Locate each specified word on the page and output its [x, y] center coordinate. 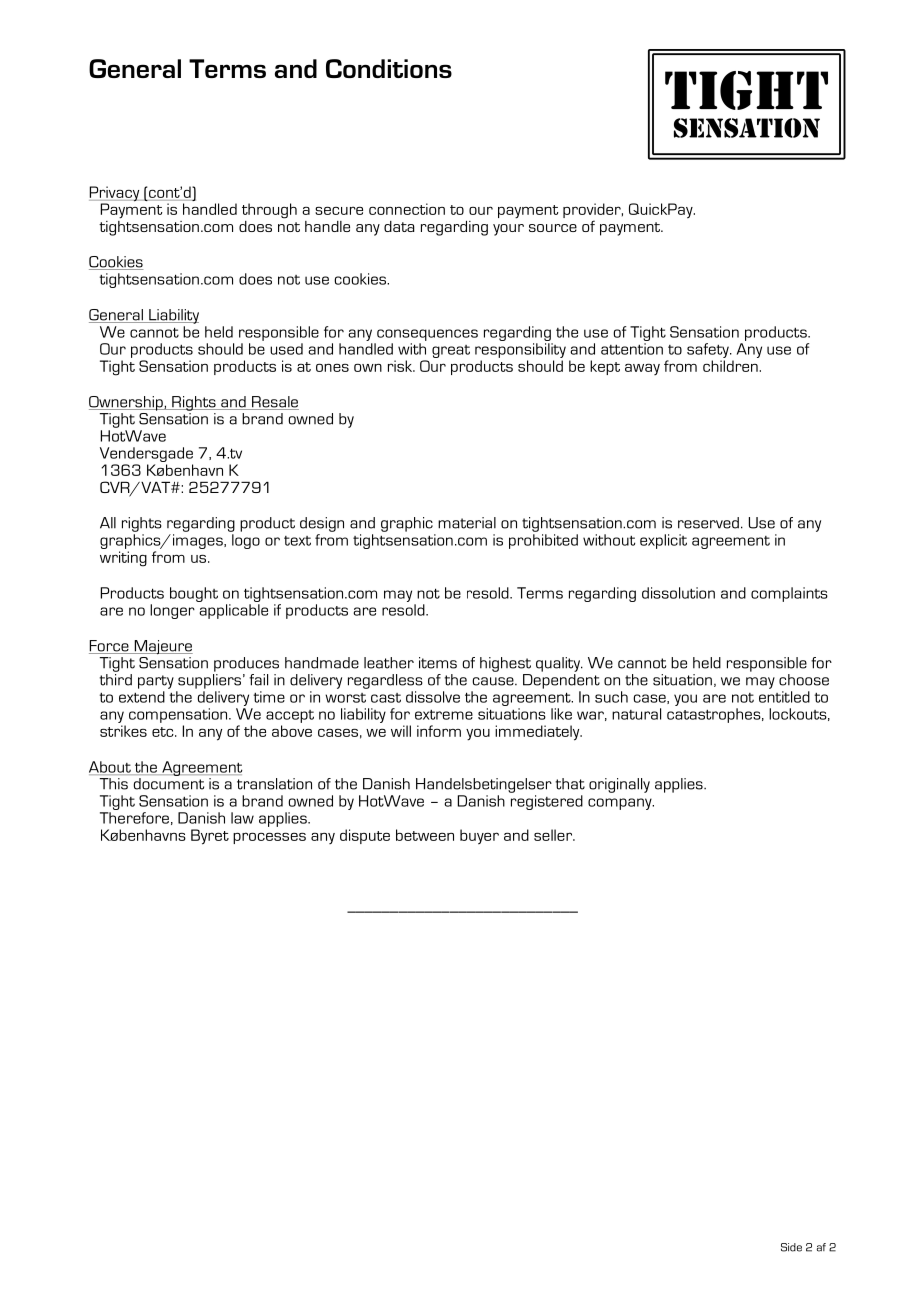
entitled [784, 697]
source [553, 228]
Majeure [162, 647]
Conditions [389, 68]
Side [791, 1247]
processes [269, 838]
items [438, 663]
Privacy [115, 195]
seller [554, 835]
